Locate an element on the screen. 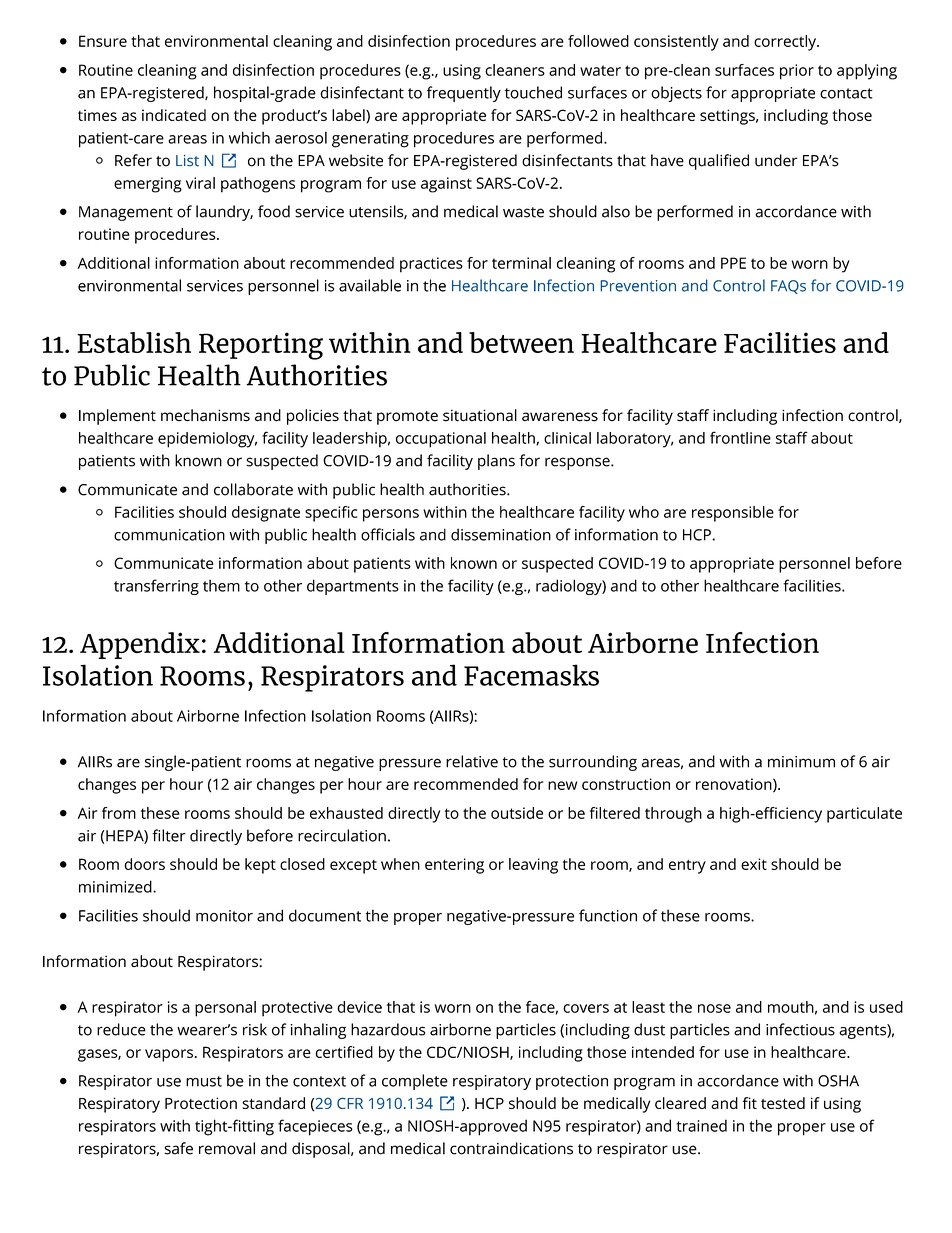 The image size is (952, 1233). them is located at coordinates (221, 585).
